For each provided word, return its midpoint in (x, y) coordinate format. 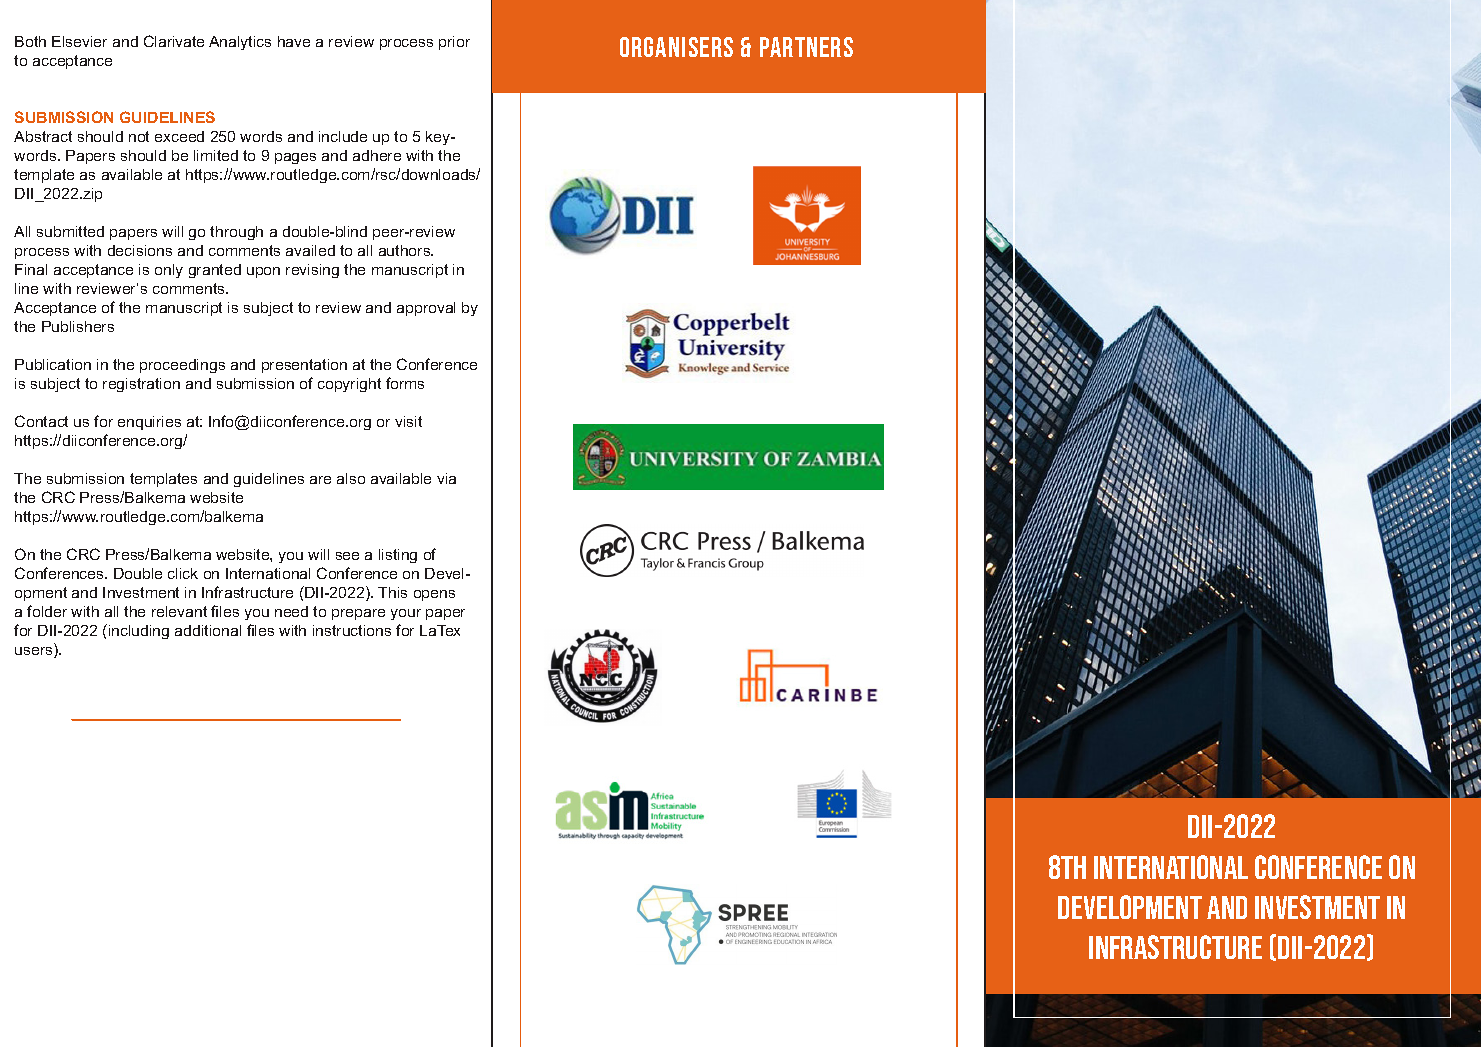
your (406, 614)
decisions (140, 250)
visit (408, 421)
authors (406, 250)
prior (454, 43)
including (139, 632)
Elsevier (79, 41)
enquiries (149, 423)
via (446, 478)
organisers (676, 47)
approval (426, 309)
